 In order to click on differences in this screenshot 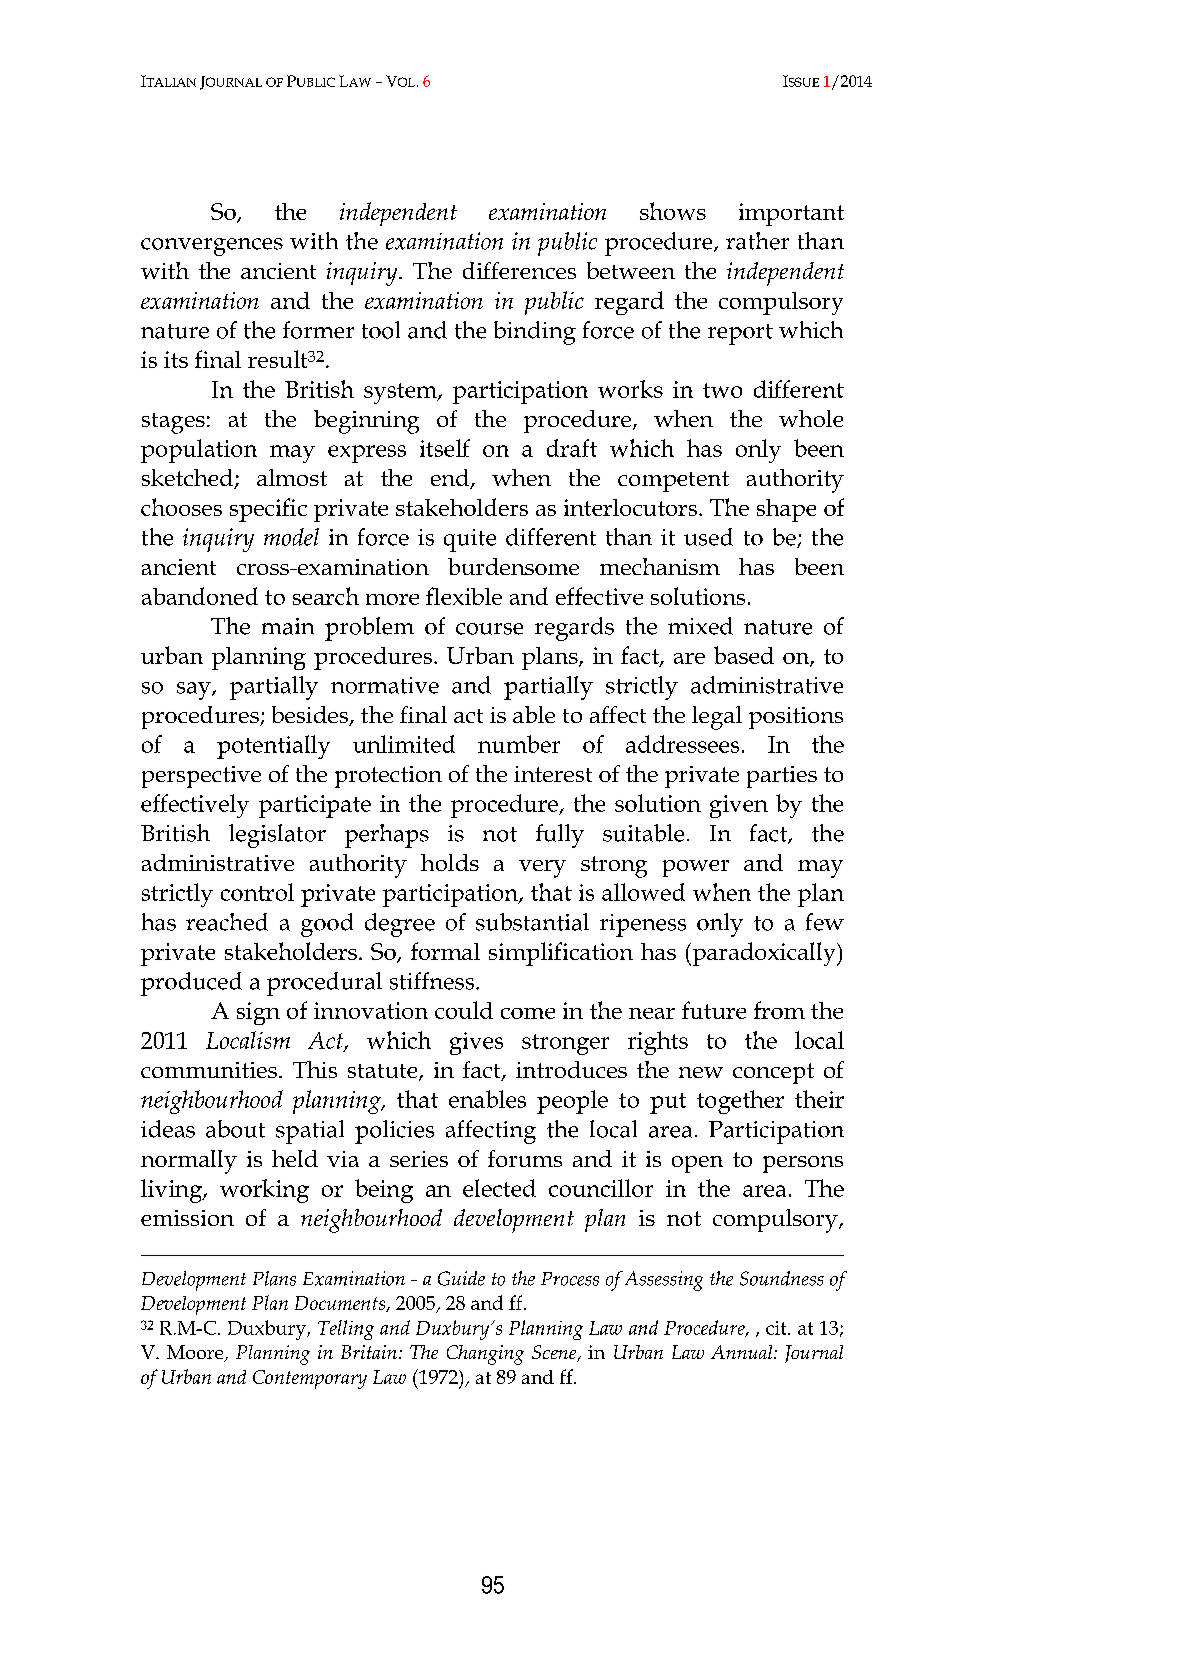, I will do `click(519, 270)`.
